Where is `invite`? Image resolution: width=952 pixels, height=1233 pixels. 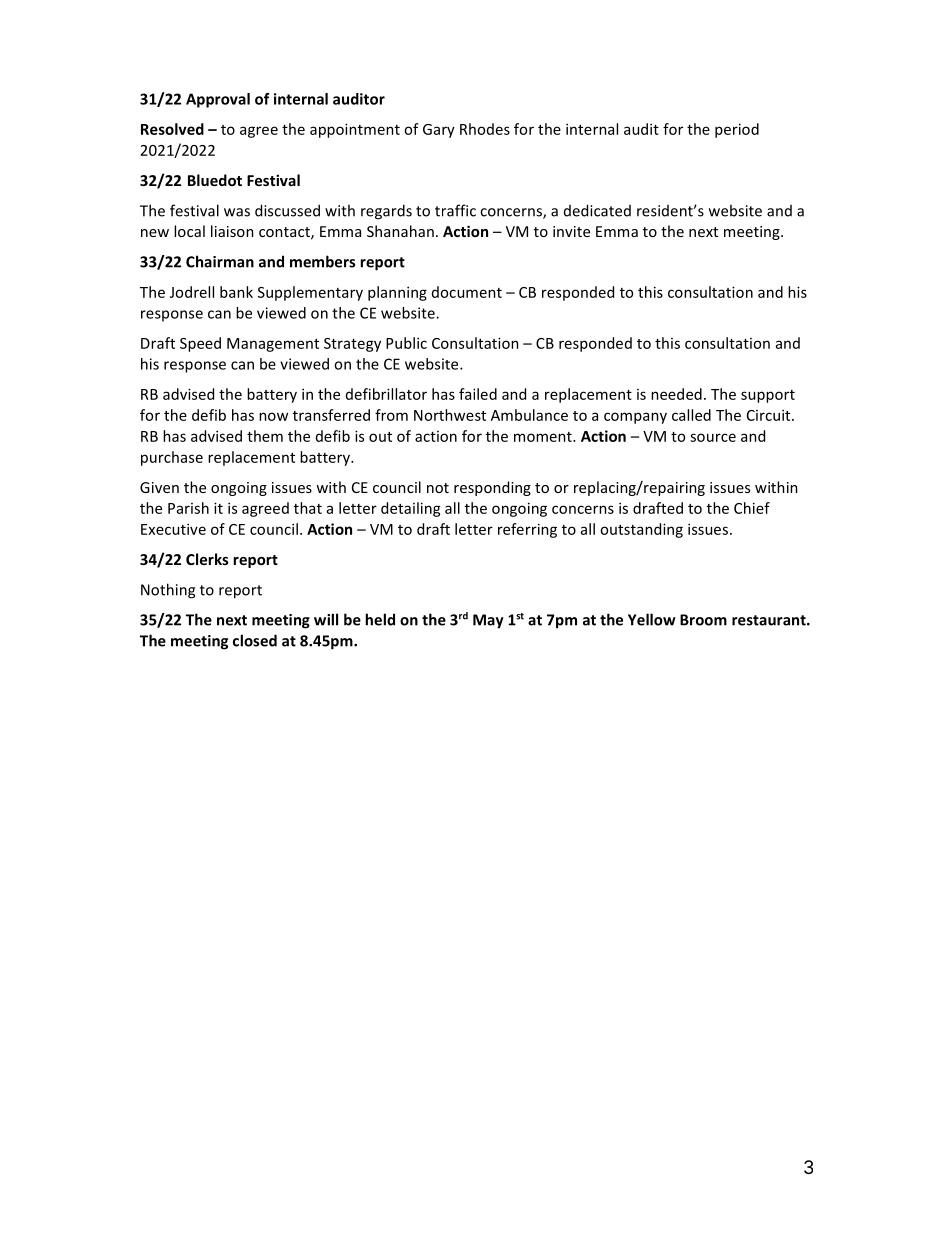 invite is located at coordinates (571, 231).
